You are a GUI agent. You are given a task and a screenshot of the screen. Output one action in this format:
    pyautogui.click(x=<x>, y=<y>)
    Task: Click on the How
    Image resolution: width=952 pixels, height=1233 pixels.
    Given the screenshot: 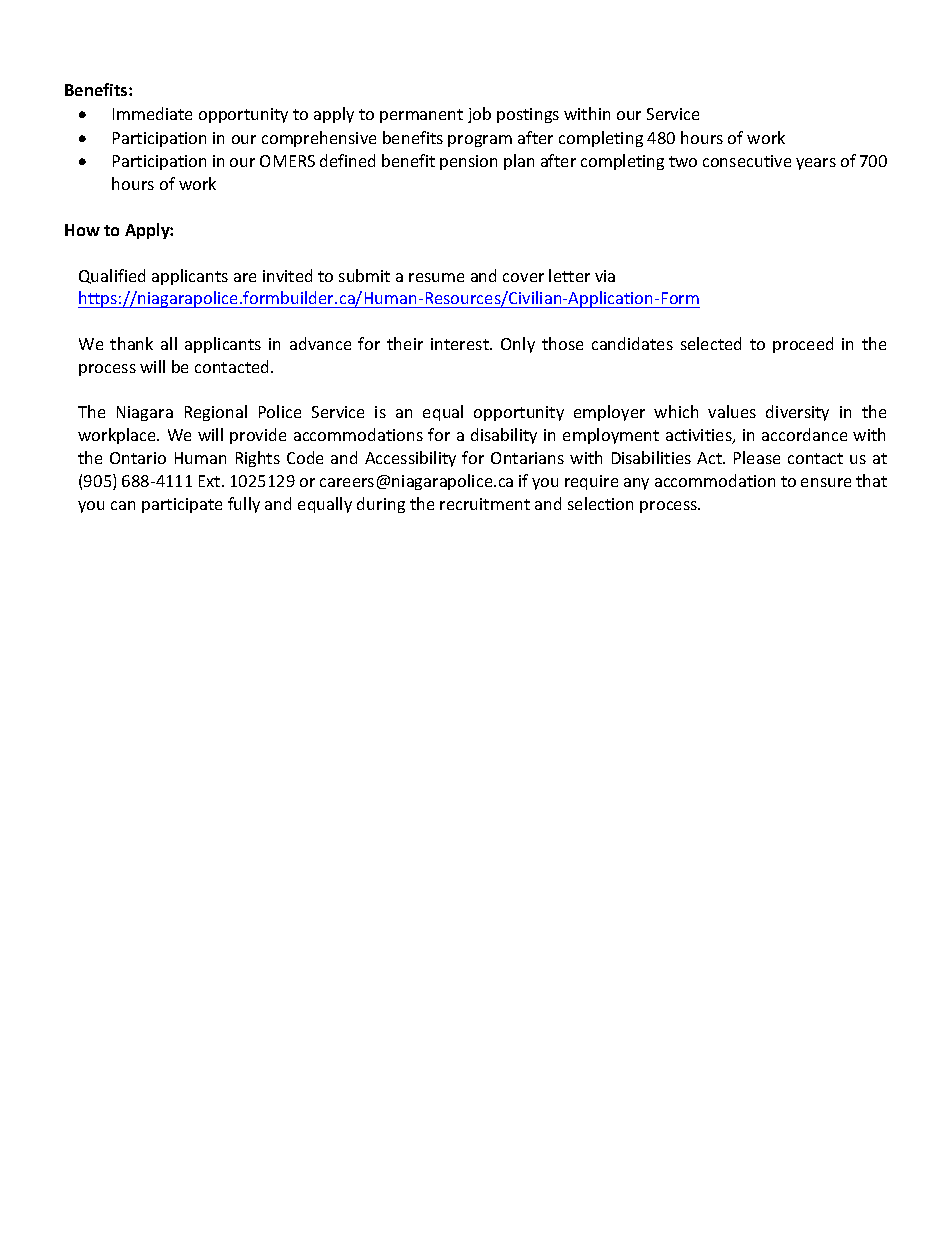 What is the action you would take?
    pyautogui.click(x=82, y=230)
